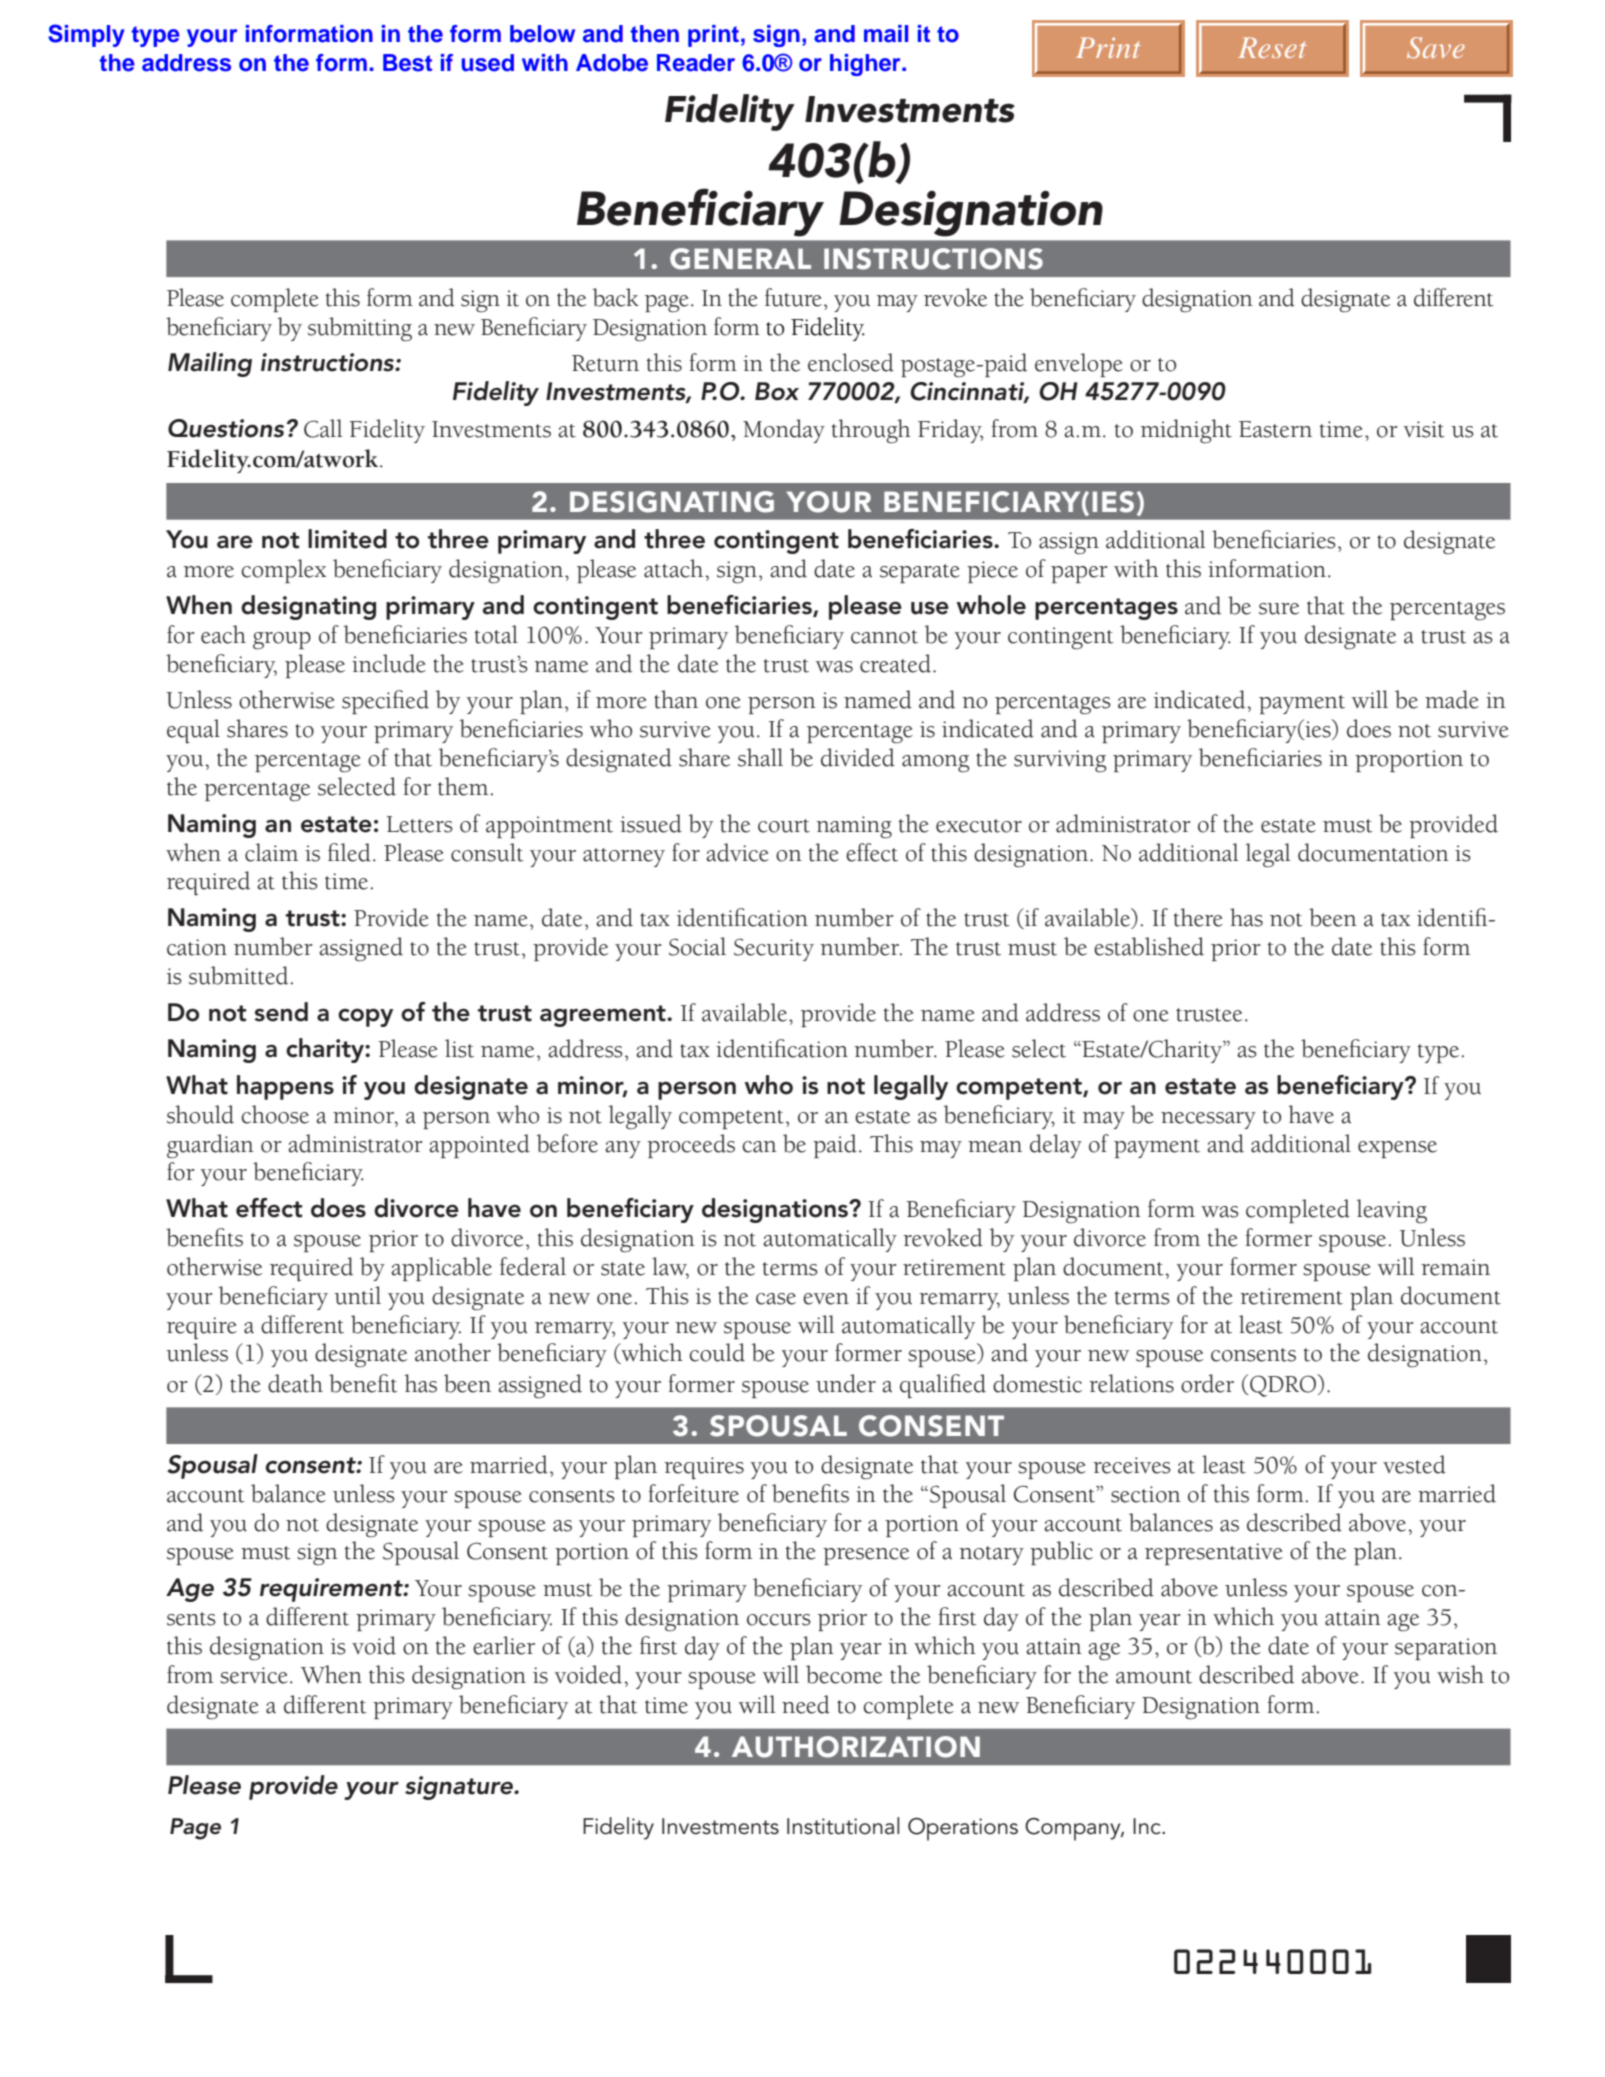 This screenshot has width=1605, height=2077. What do you see at coordinates (254, 1675) in the screenshot?
I see `service` at bounding box center [254, 1675].
